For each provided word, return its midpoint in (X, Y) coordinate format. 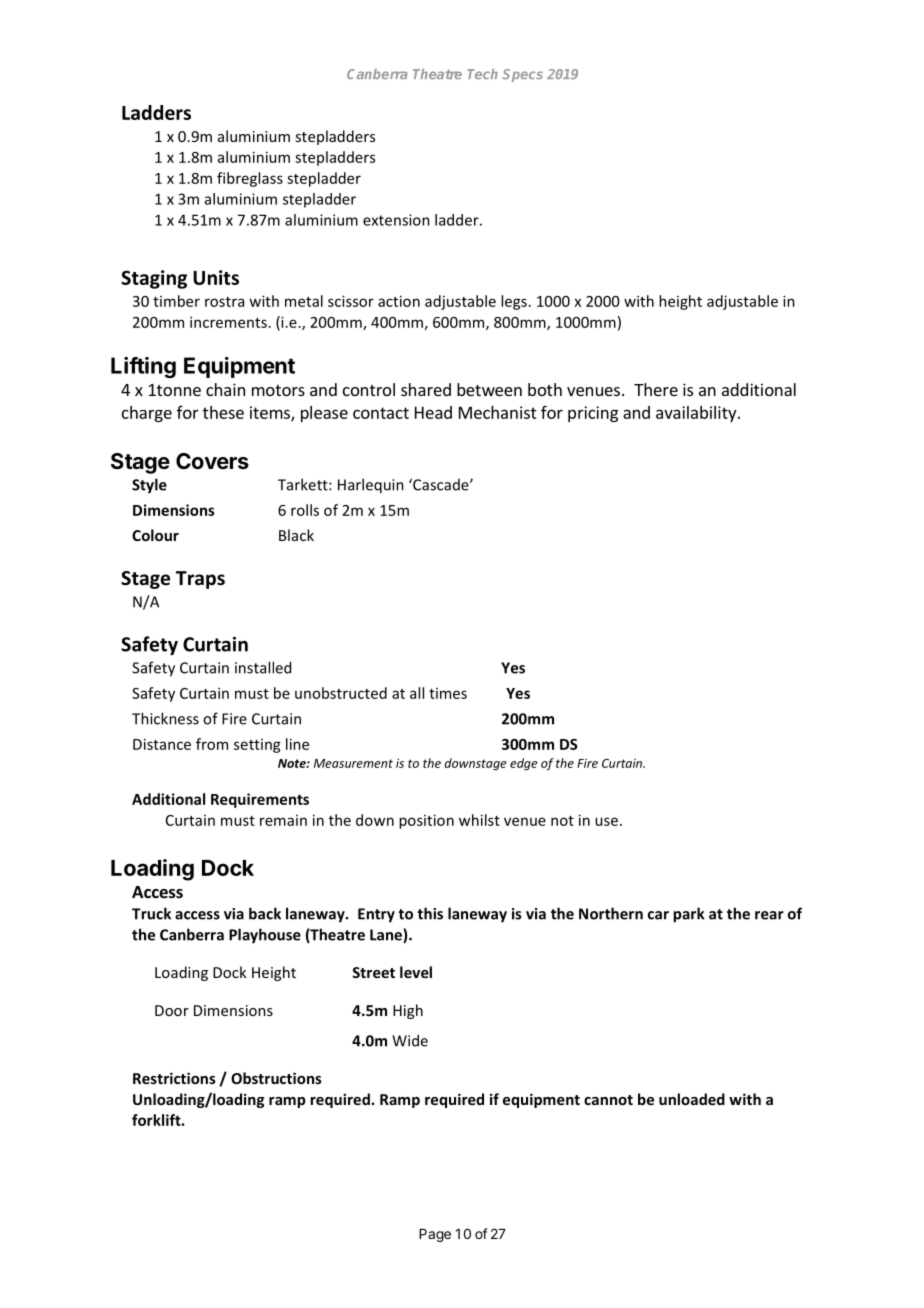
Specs (522, 75)
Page (435, 1235)
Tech (482, 74)
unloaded (692, 1099)
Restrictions (174, 1078)
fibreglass (250, 179)
